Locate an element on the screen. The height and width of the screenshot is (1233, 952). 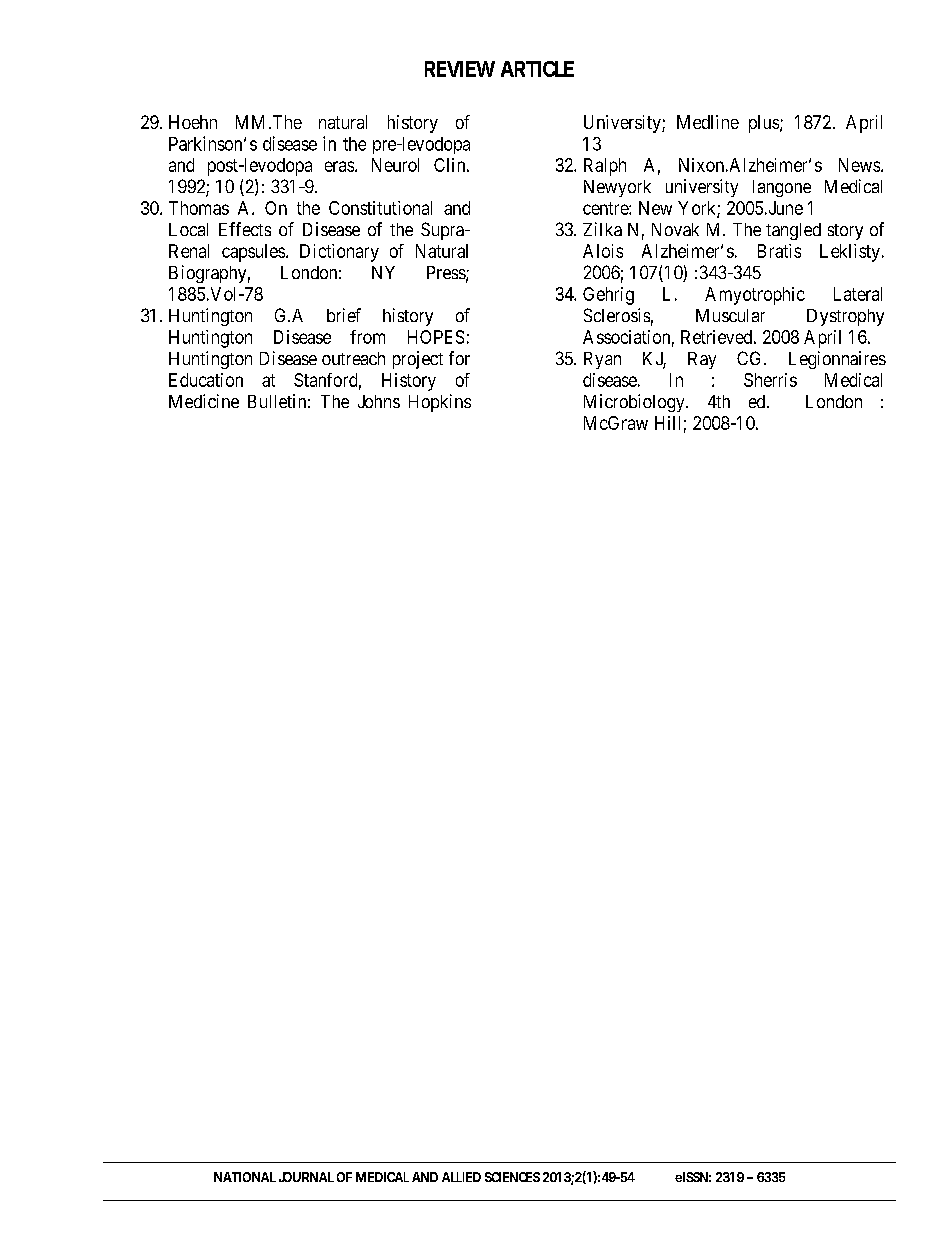
SCIENCES is located at coordinates (512, 1177).
